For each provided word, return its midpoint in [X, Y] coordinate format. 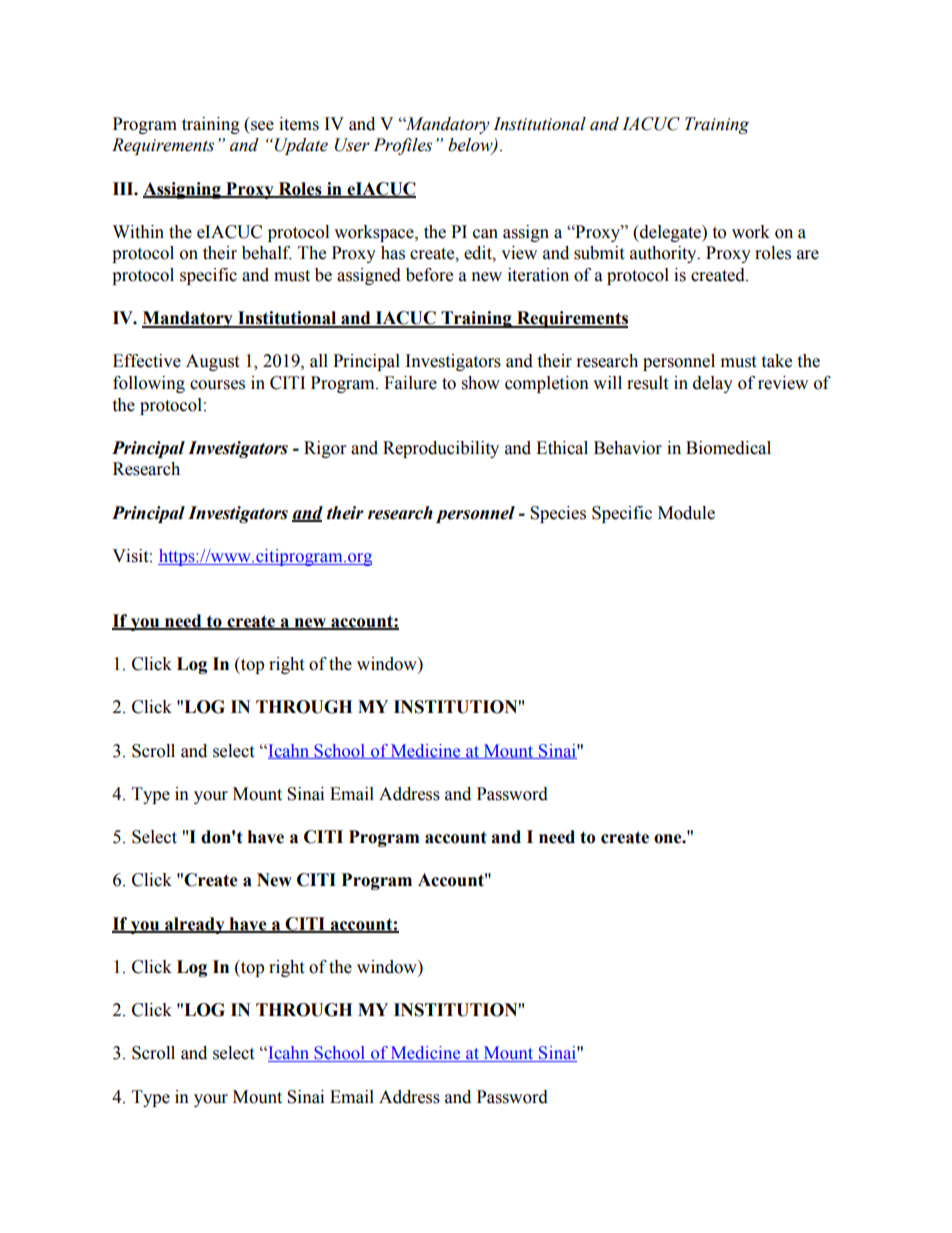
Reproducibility [441, 449]
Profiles [402, 146]
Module [686, 513]
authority [664, 254]
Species [558, 514]
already [195, 925]
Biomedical [728, 448]
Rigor [325, 449]
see [262, 126]
